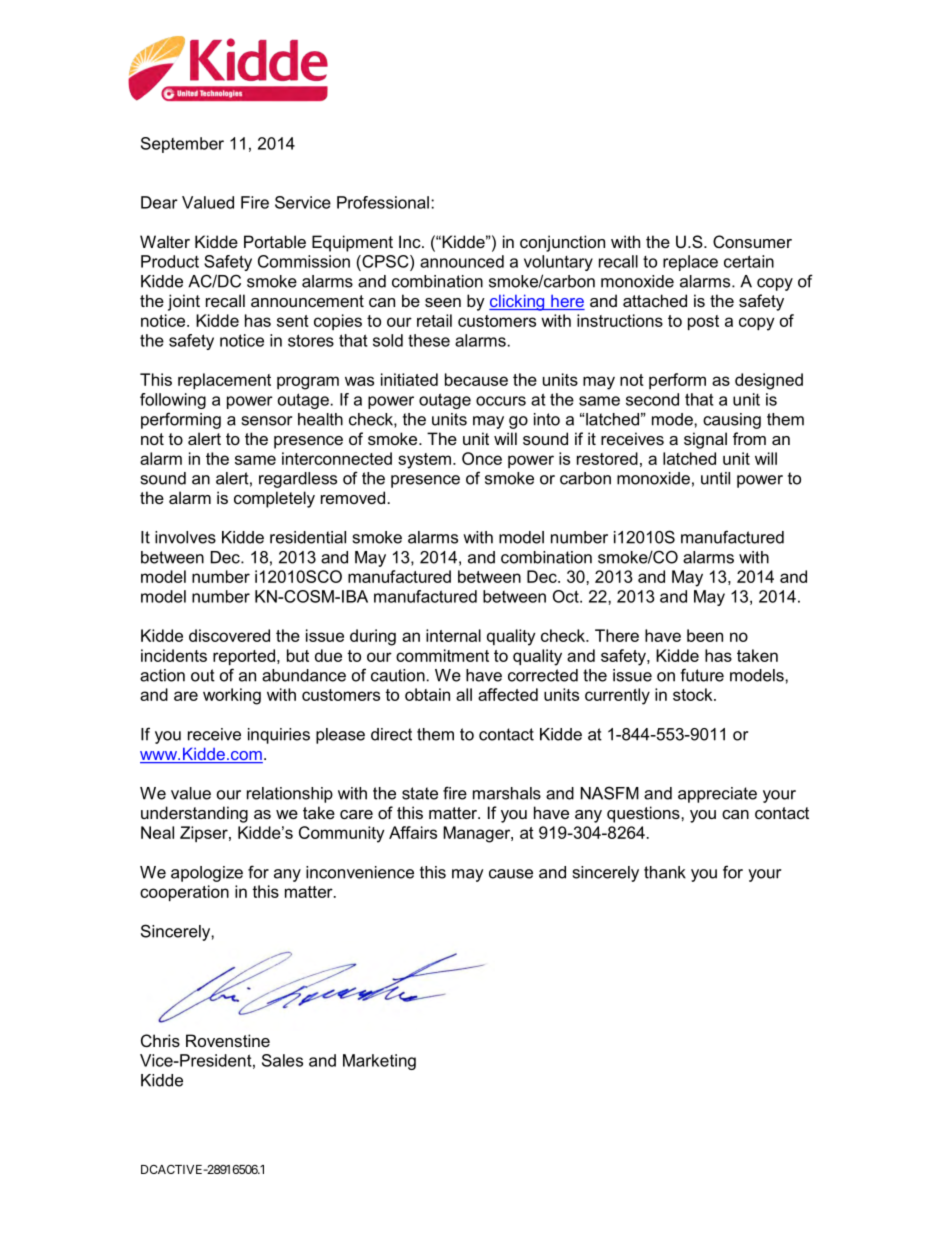 The height and width of the screenshot is (1233, 952). I want to click on Consumer, so click(752, 241).
